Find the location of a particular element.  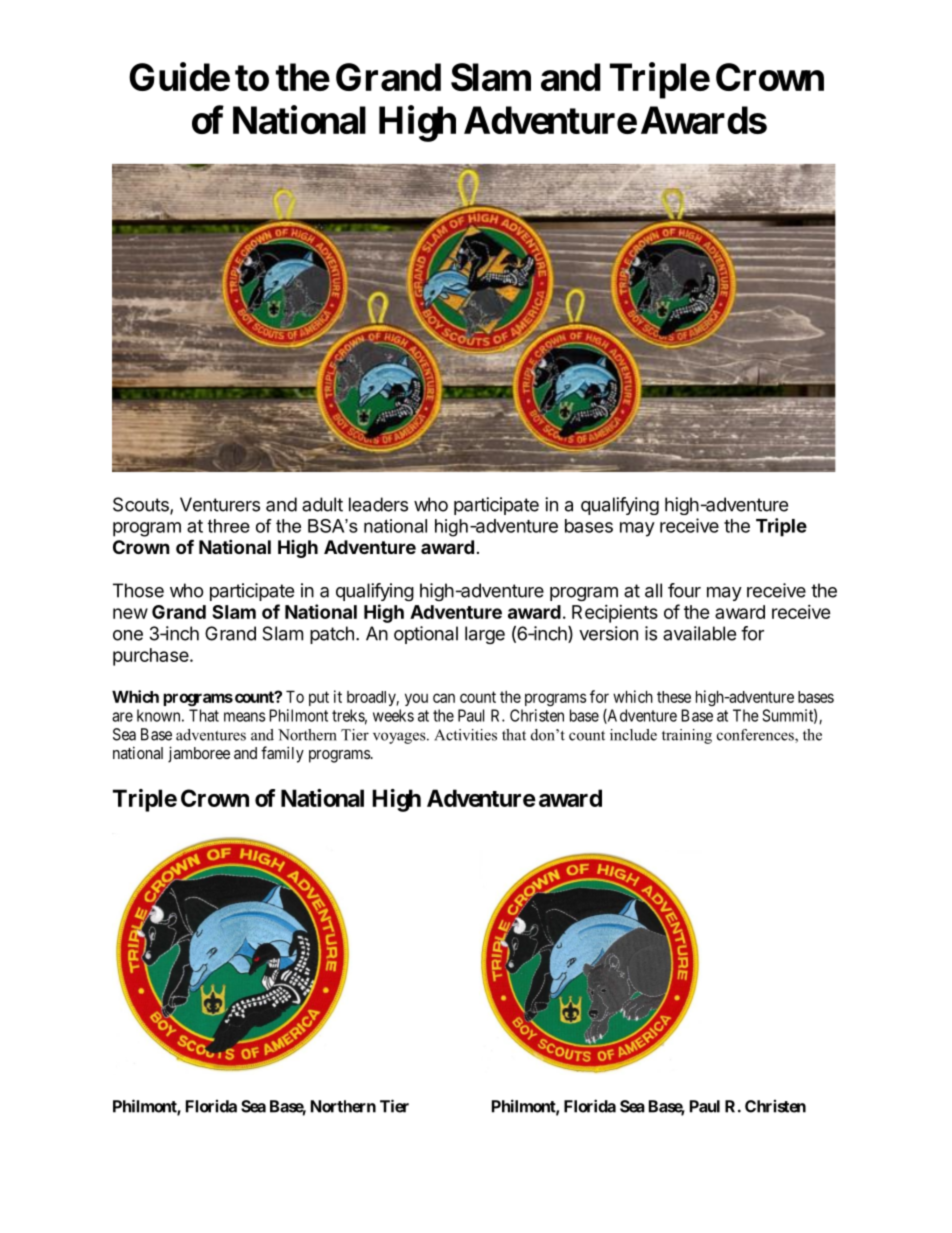

optional is located at coordinates (426, 635).
